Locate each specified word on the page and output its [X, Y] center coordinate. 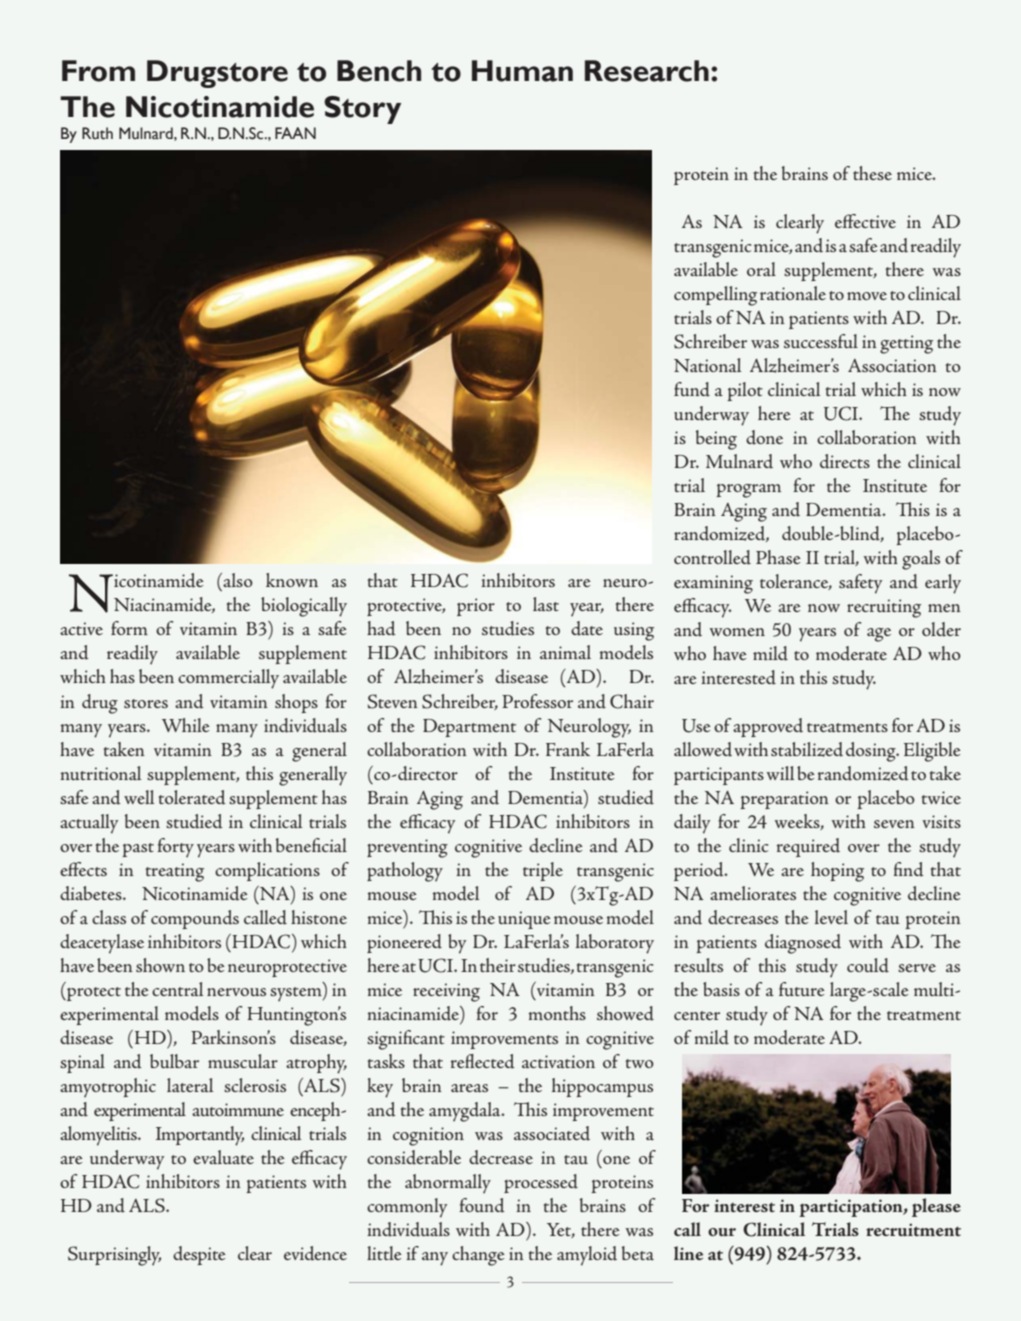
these [872, 173]
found [482, 1205]
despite [199, 1255]
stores [146, 703]
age [879, 635]
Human [522, 71]
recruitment [913, 1230]
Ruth [97, 133]
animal [565, 652]
